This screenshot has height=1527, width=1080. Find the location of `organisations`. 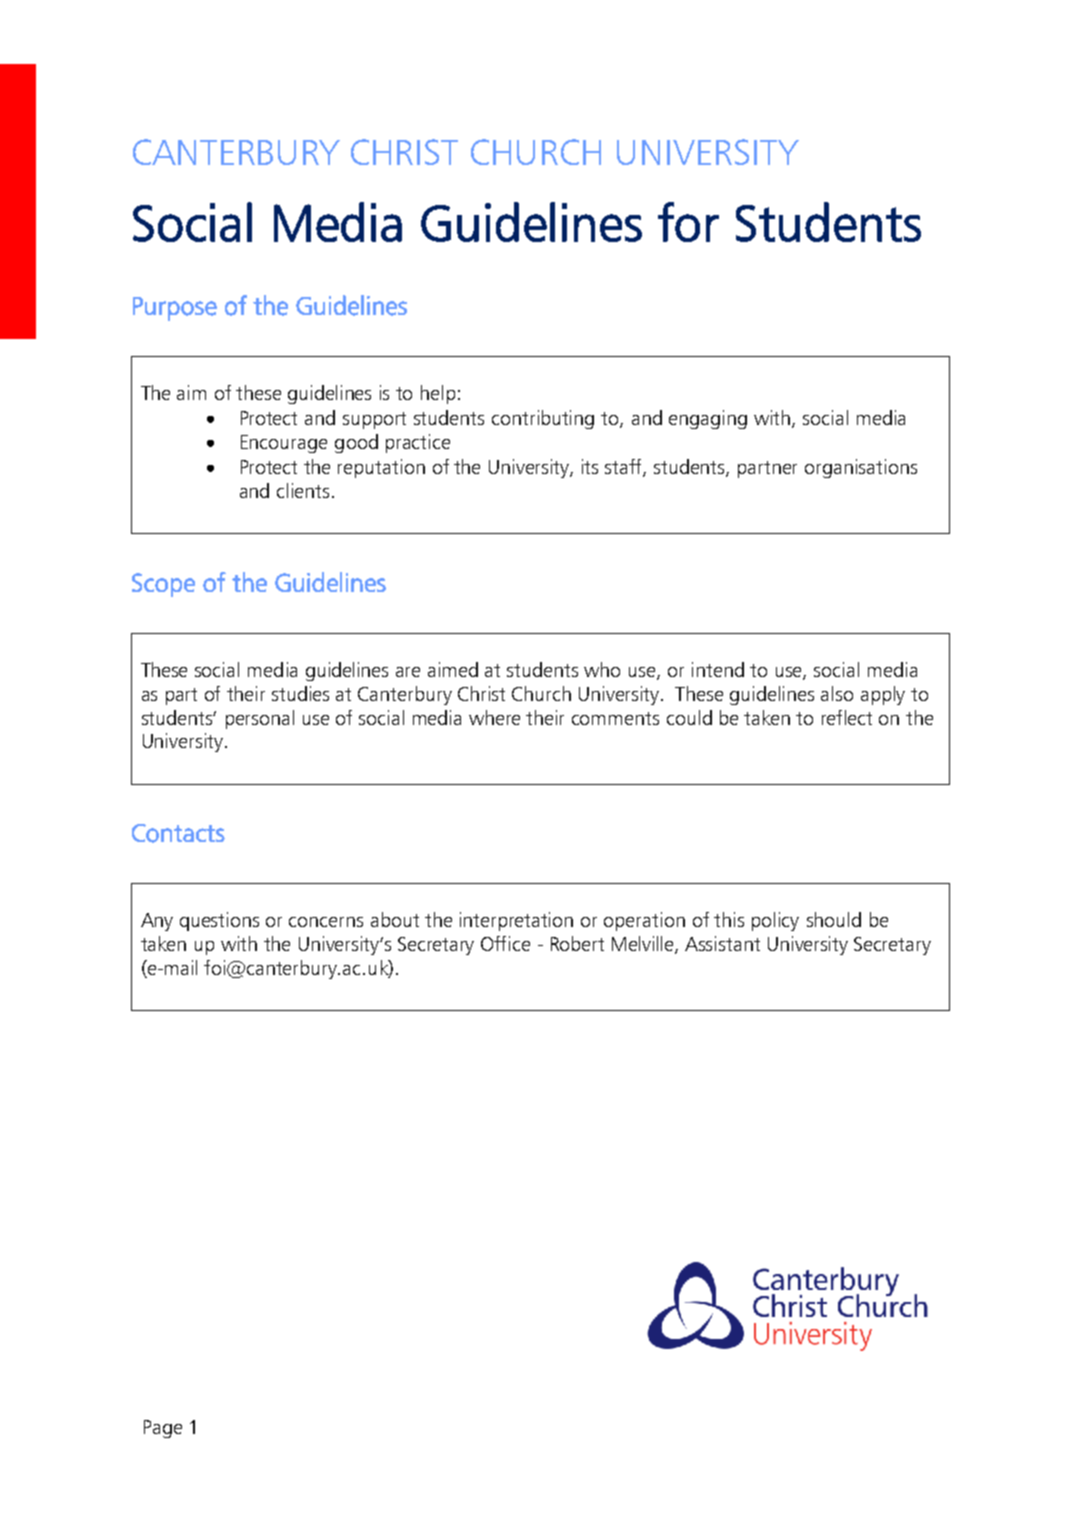

organisations is located at coordinates (861, 468).
